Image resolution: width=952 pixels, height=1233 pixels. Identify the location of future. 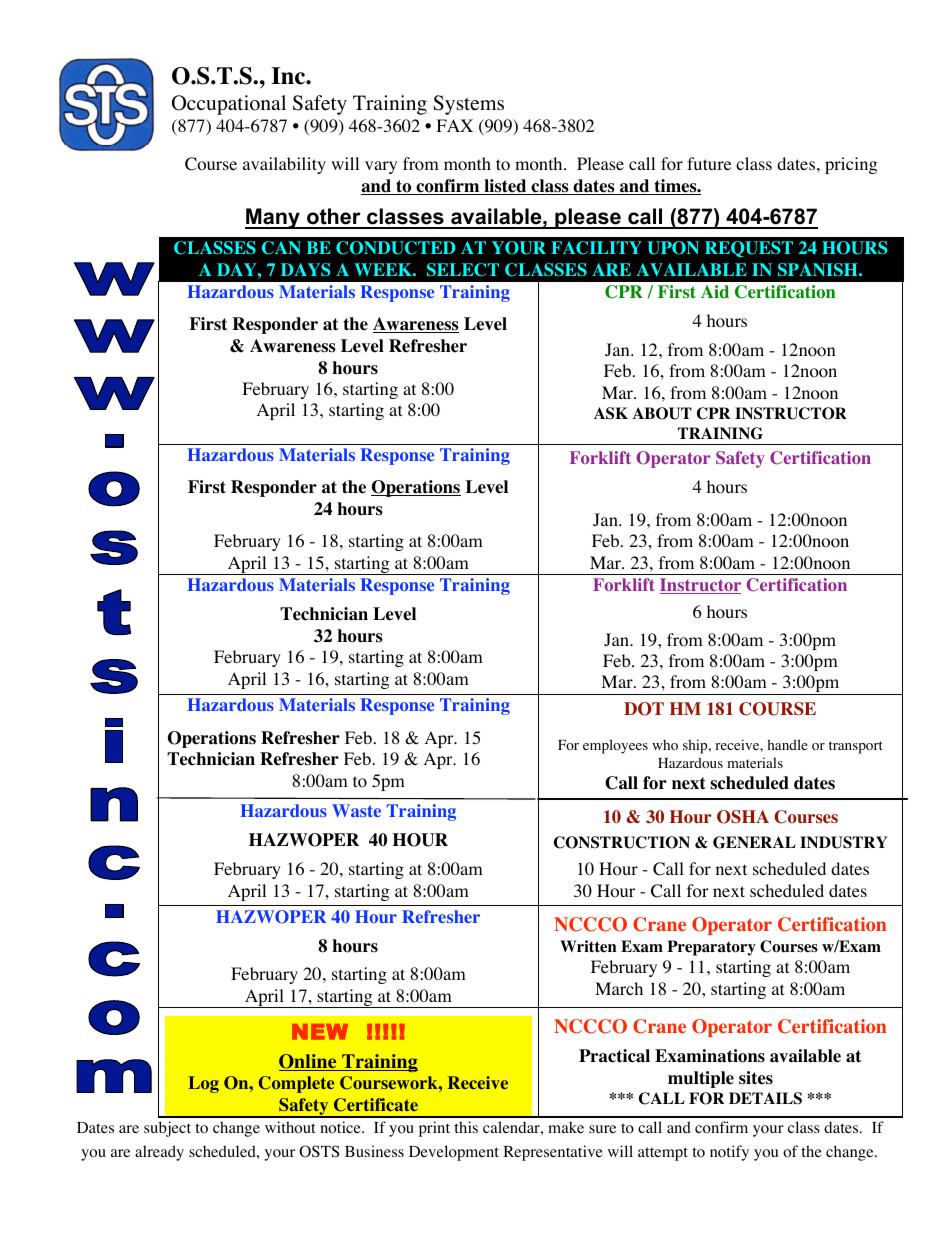
(709, 163).
